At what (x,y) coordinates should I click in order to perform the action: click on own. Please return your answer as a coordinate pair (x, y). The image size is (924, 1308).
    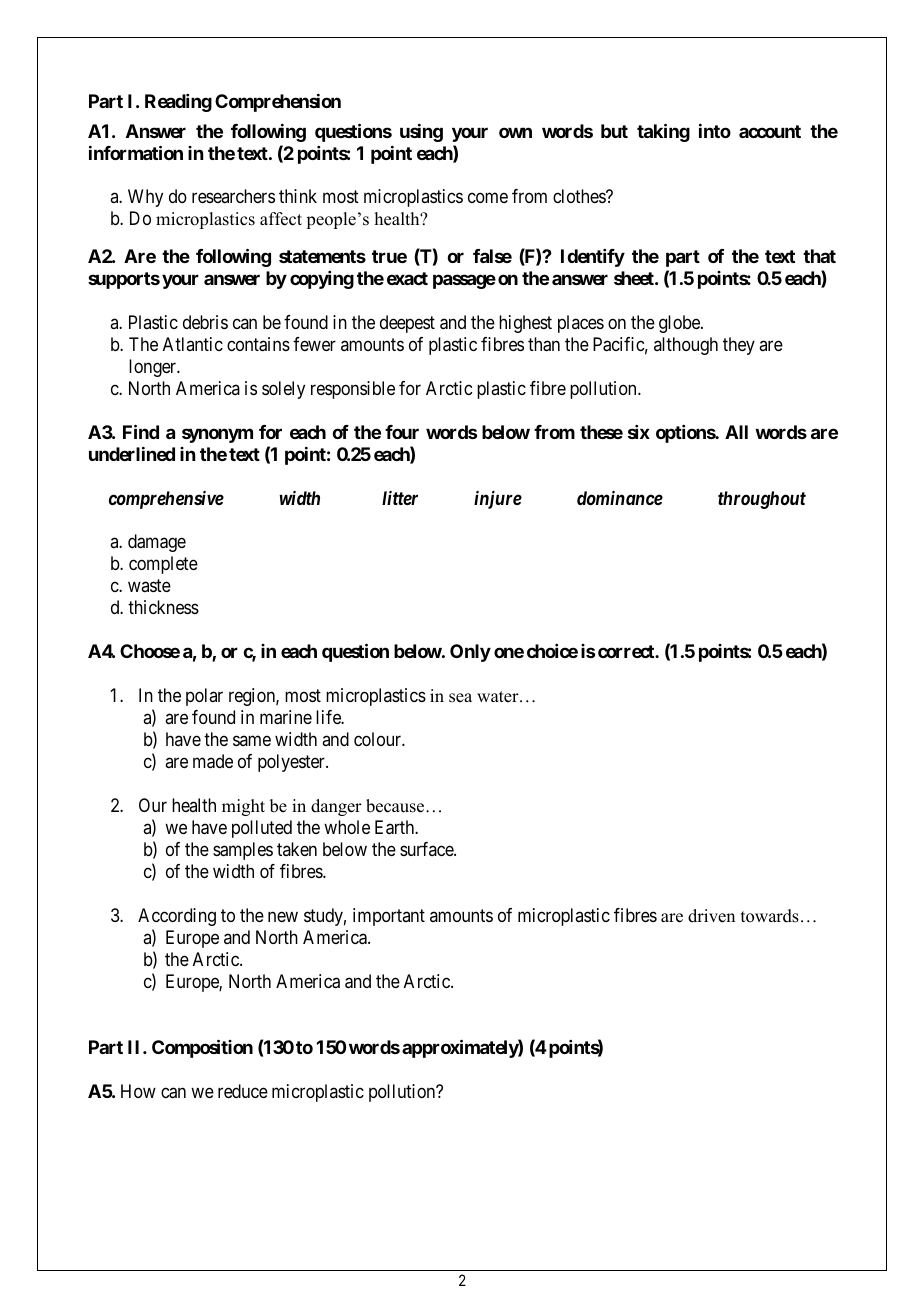
    Looking at the image, I should click on (515, 132).
